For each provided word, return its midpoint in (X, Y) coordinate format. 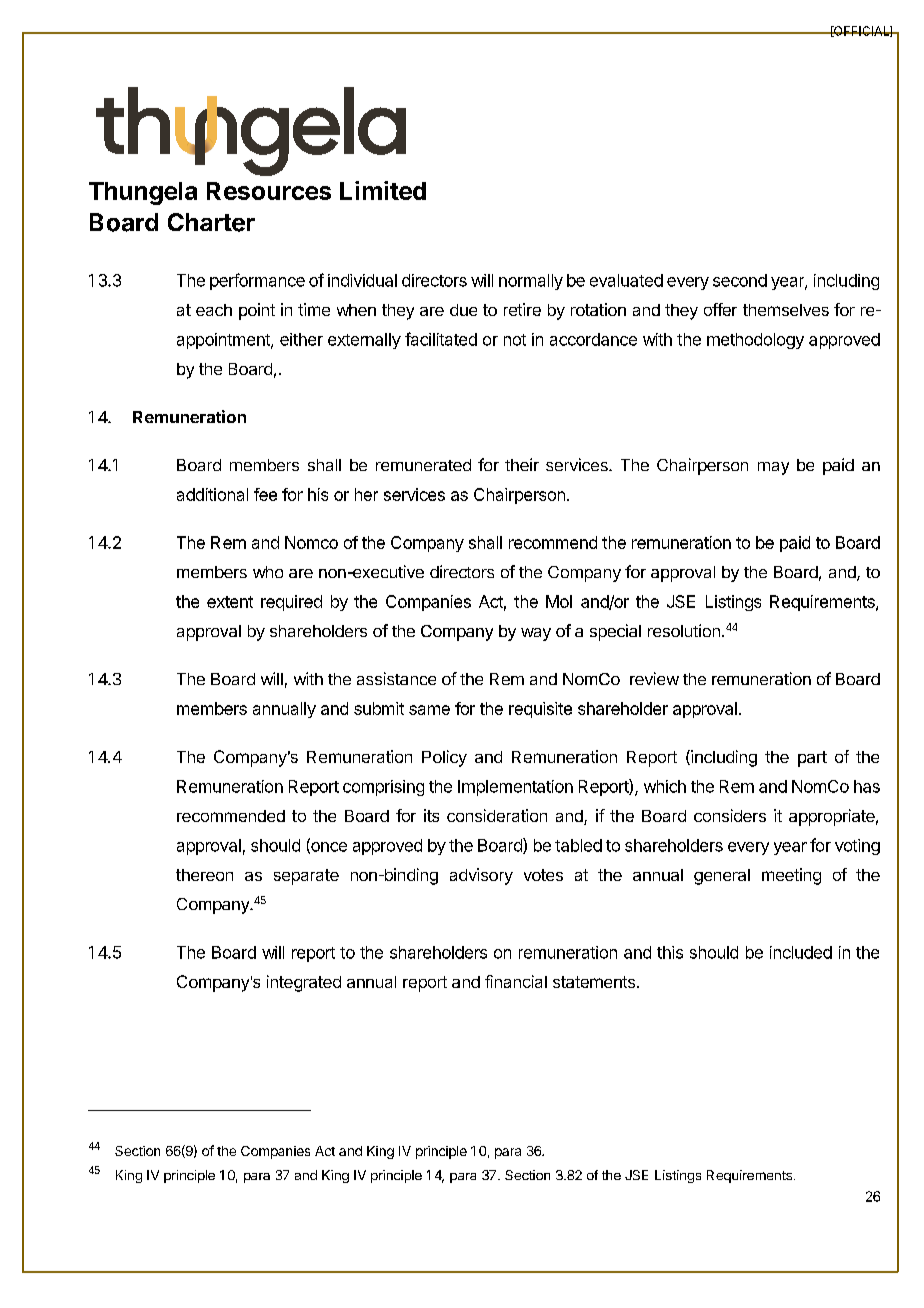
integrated (304, 983)
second (740, 280)
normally (531, 282)
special (615, 632)
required (291, 603)
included (801, 952)
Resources (269, 191)
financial (516, 981)
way (536, 634)
